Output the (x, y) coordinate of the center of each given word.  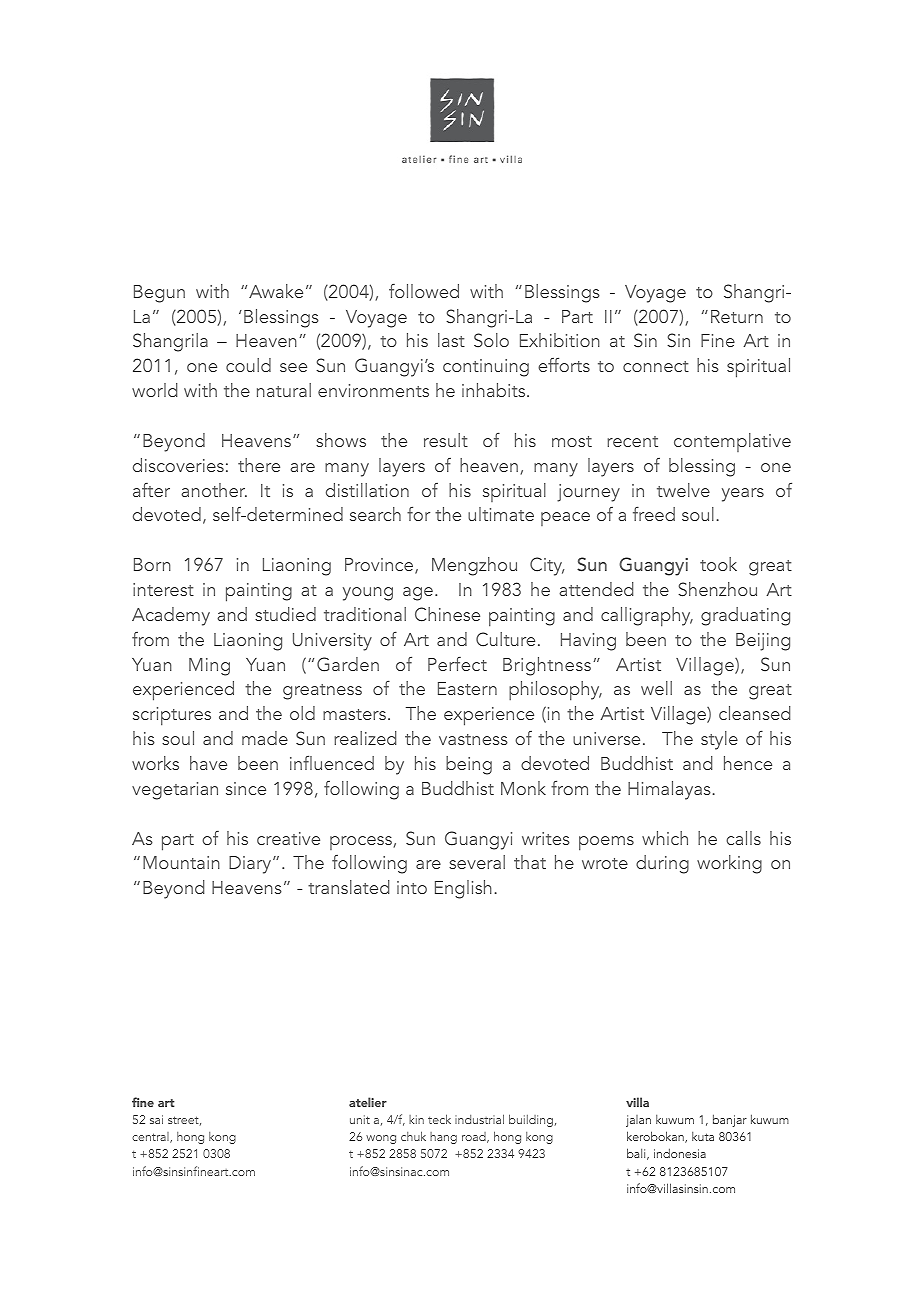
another (214, 490)
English (463, 889)
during (662, 864)
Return (737, 316)
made (265, 738)
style (719, 740)
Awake (276, 291)
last (451, 340)
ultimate (501, 514)
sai (156, 1119)
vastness (473, 739)
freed (654, 514)
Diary (251, 865)
